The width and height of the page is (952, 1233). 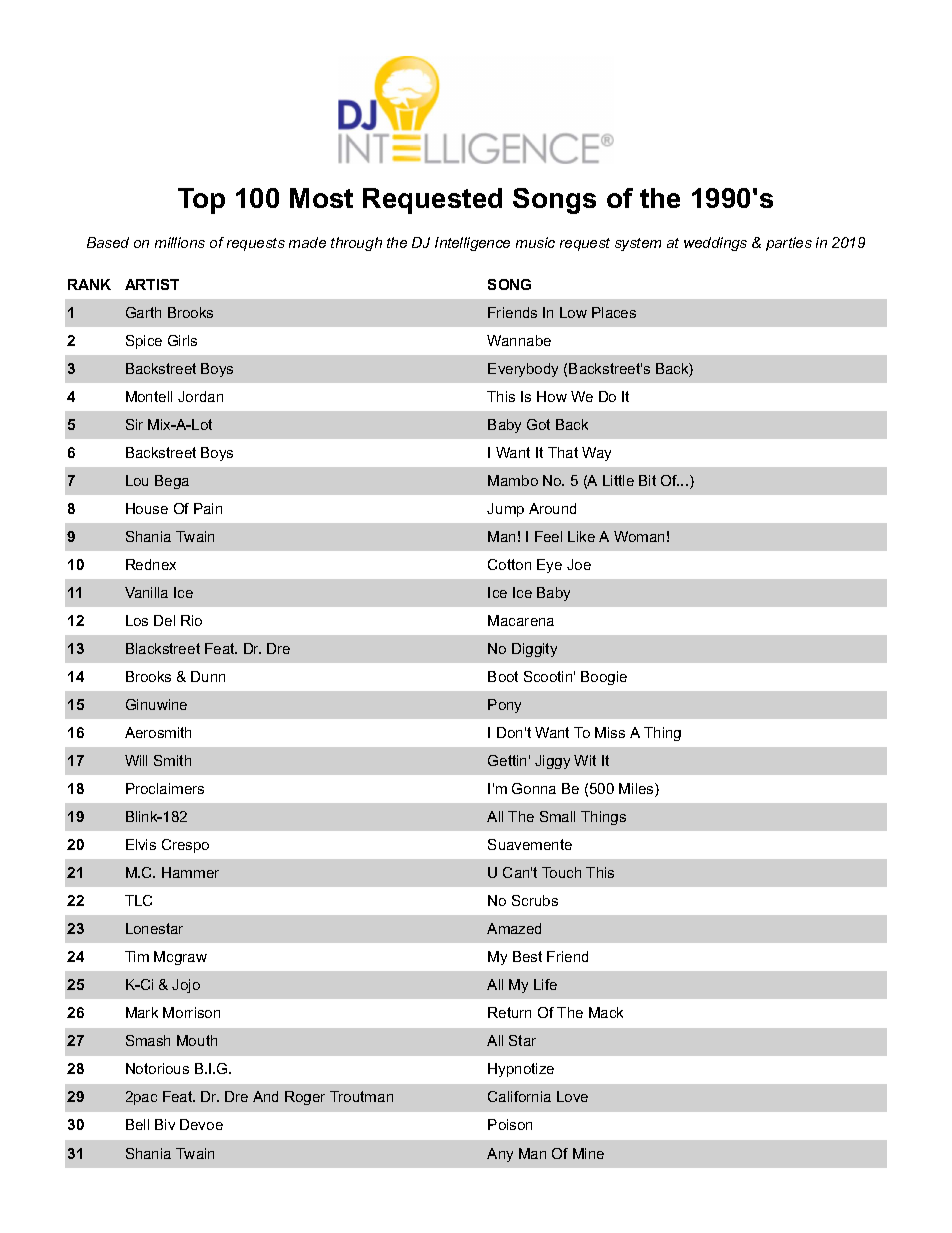 I want to click on Touch, so click(x=561, y=872).
